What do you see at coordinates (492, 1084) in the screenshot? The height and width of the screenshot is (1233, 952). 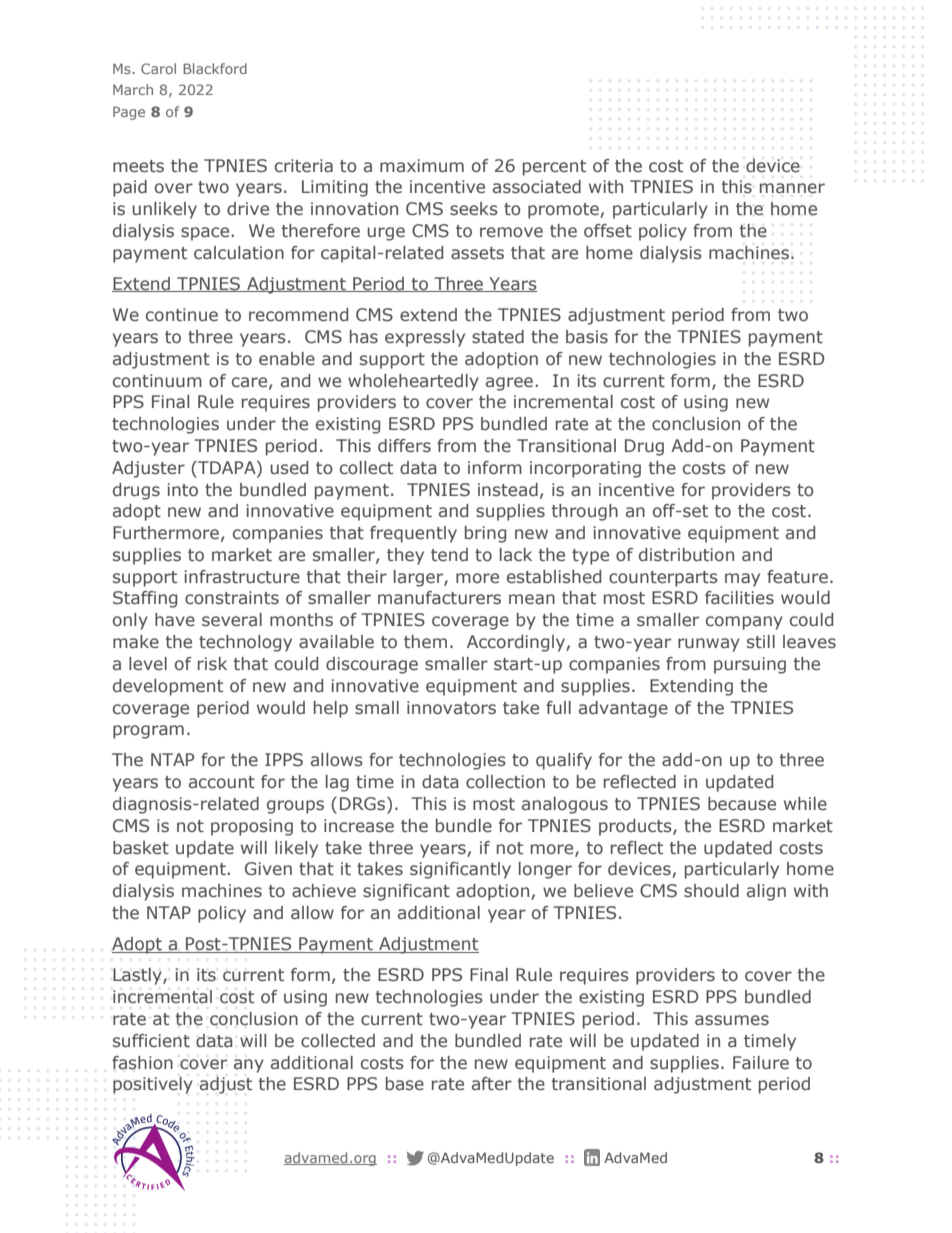 I see `after` at bounding box center [492, 1084].
